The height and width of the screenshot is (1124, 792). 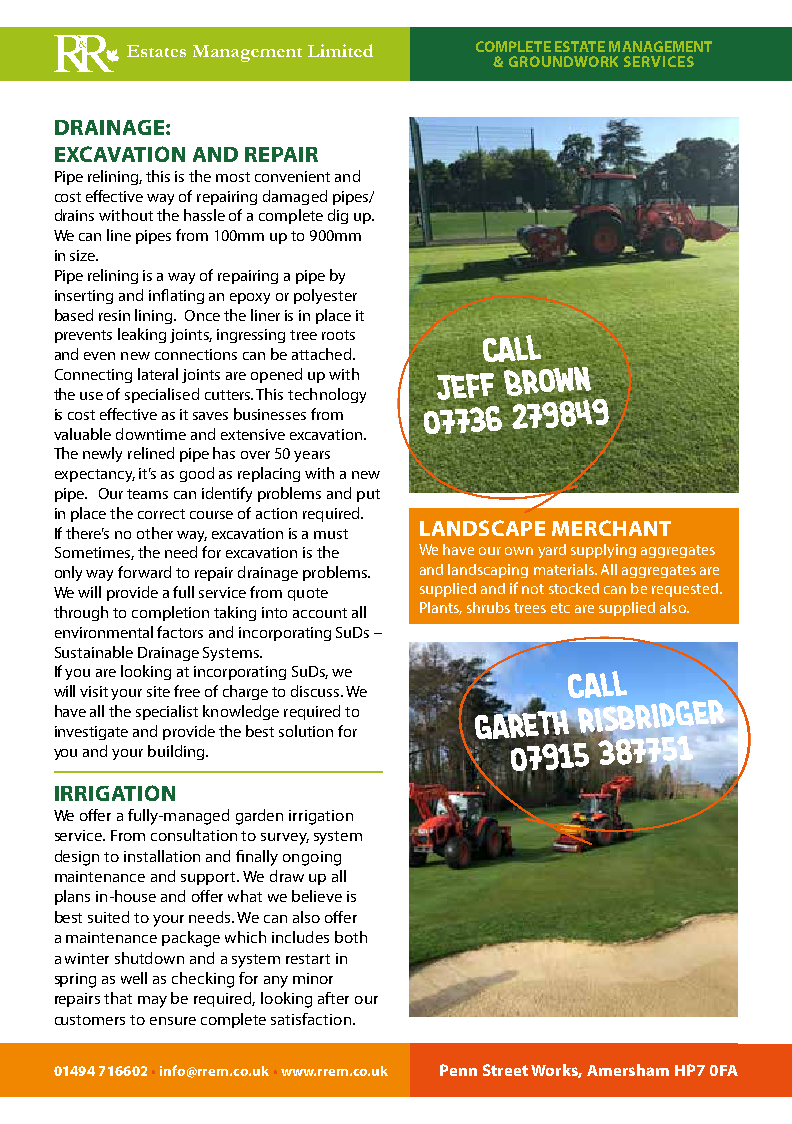 What do you see at coordinates (331, 534) in the screenshot?
I see `must` at bounding box center [331, 534].
